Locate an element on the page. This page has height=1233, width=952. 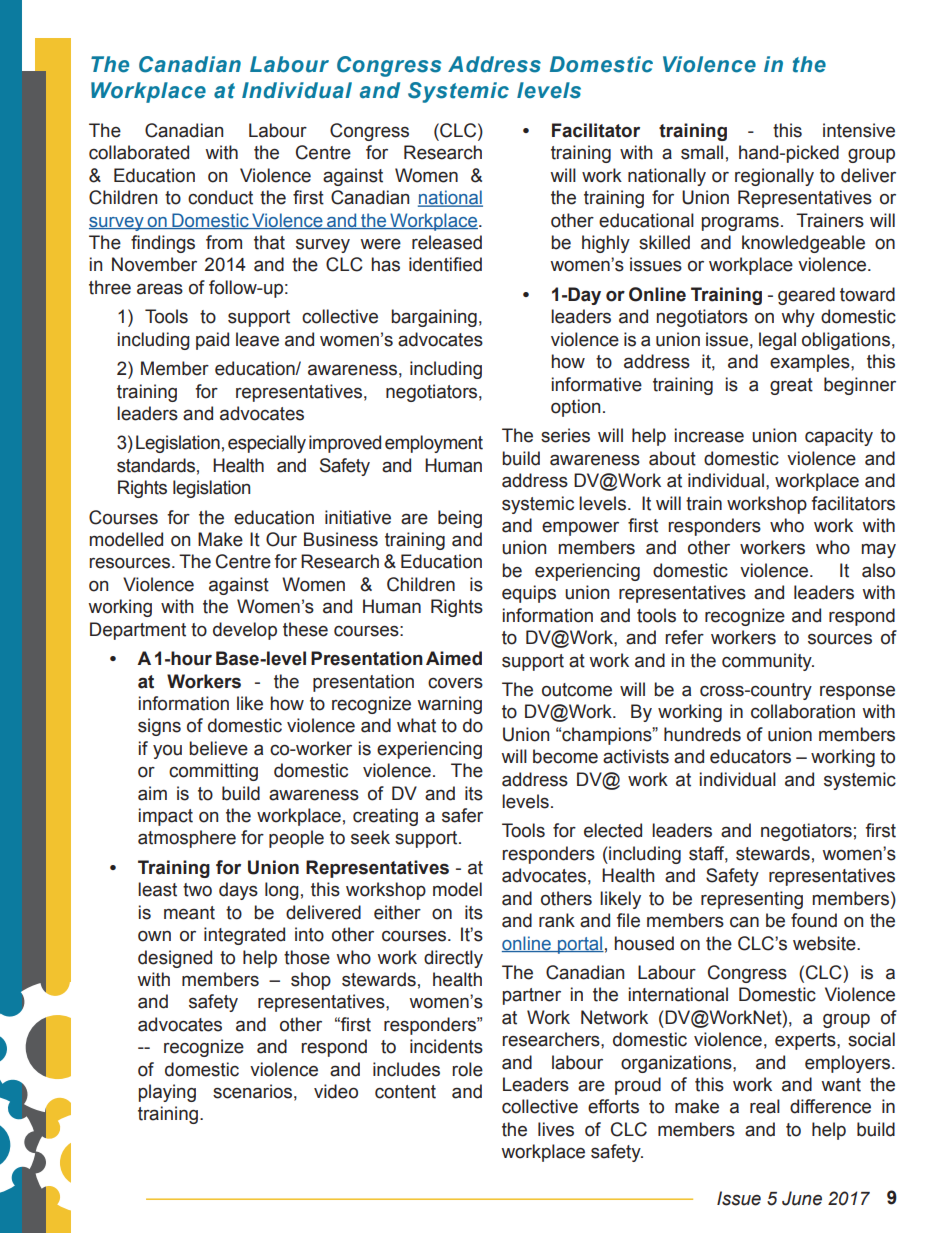
capacity is located at coordinates (839, 437).
